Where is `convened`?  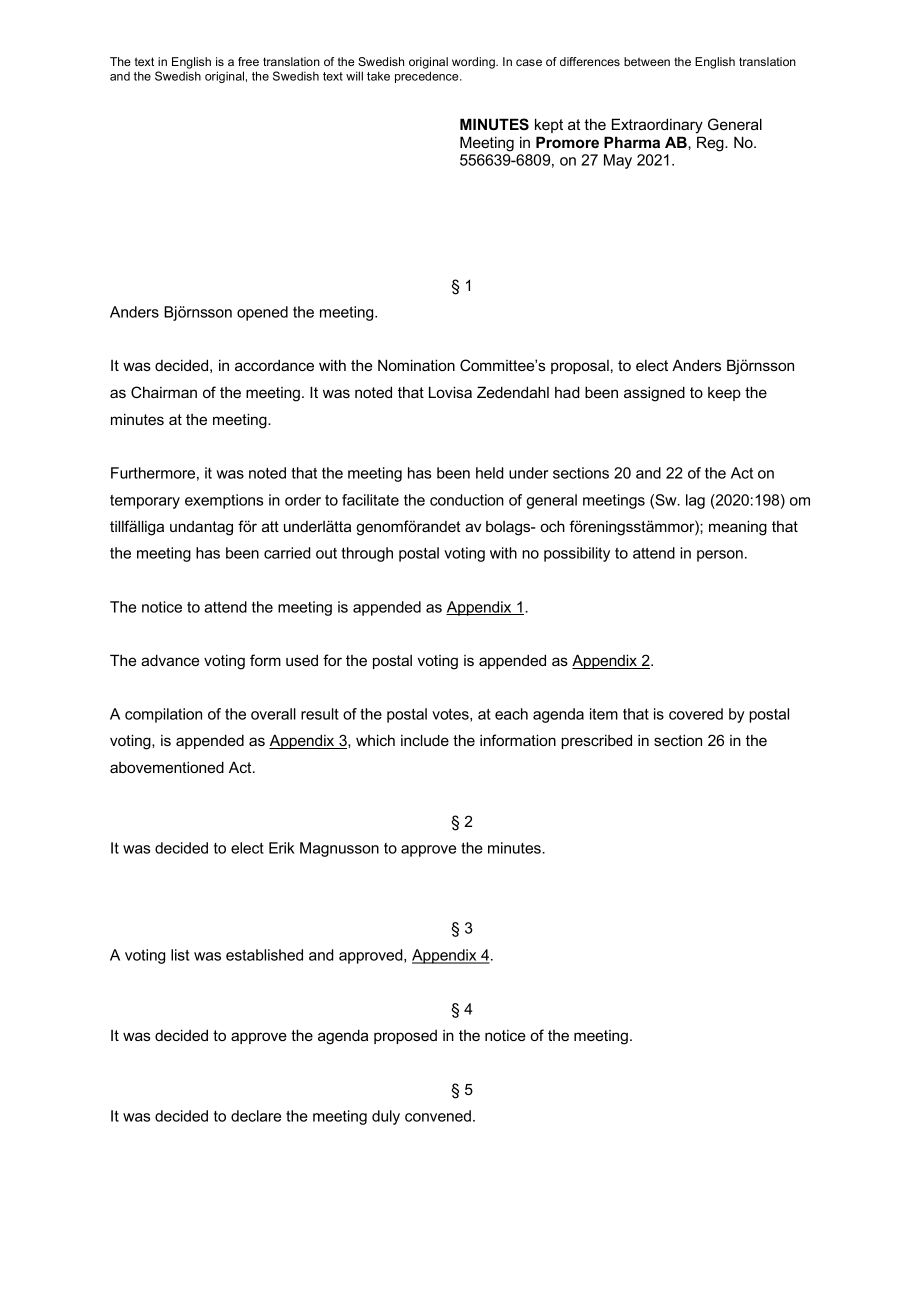
convened is located at coordinates (438, 1116).
